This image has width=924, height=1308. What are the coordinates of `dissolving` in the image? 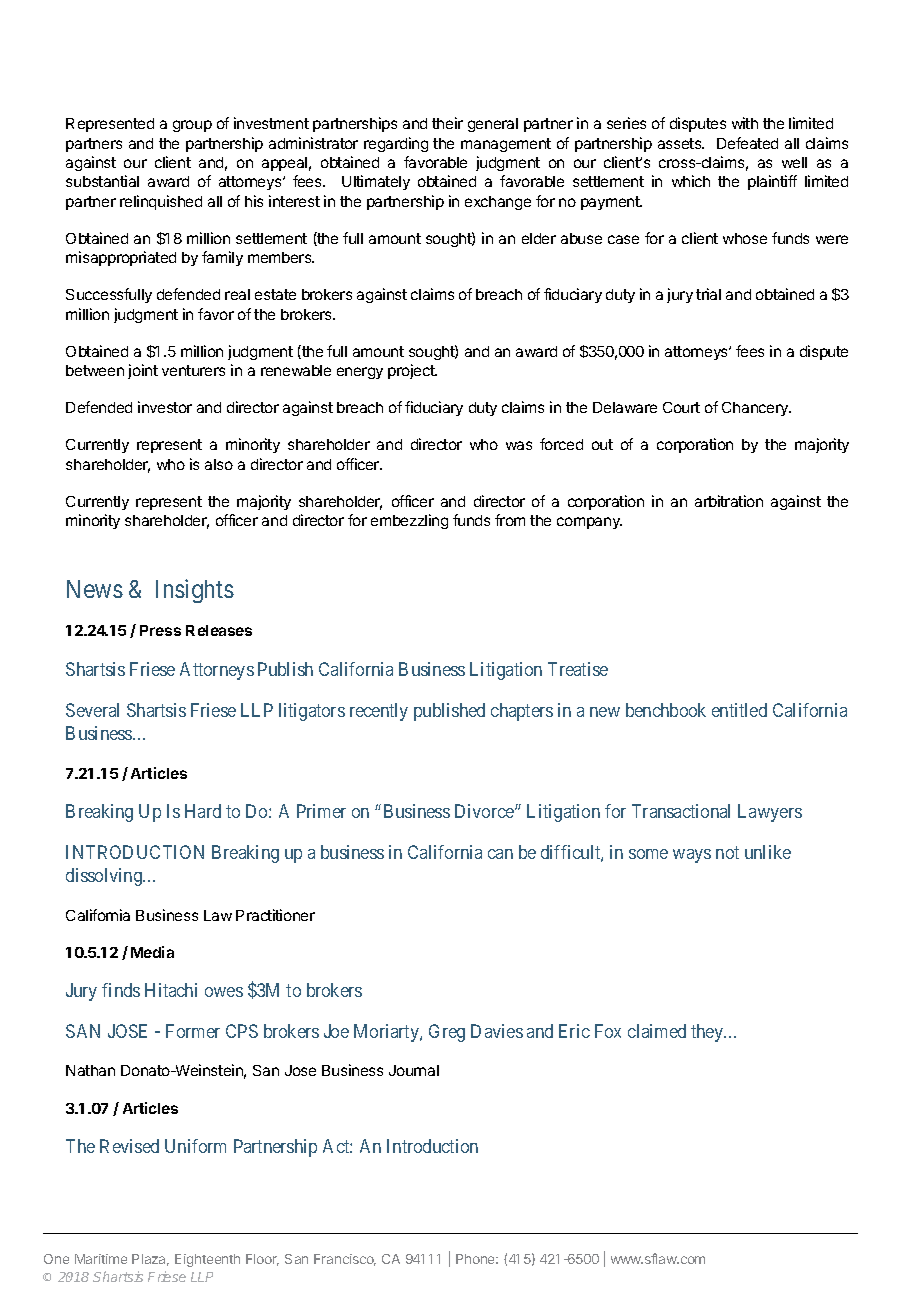 It's located at (105, 877).
